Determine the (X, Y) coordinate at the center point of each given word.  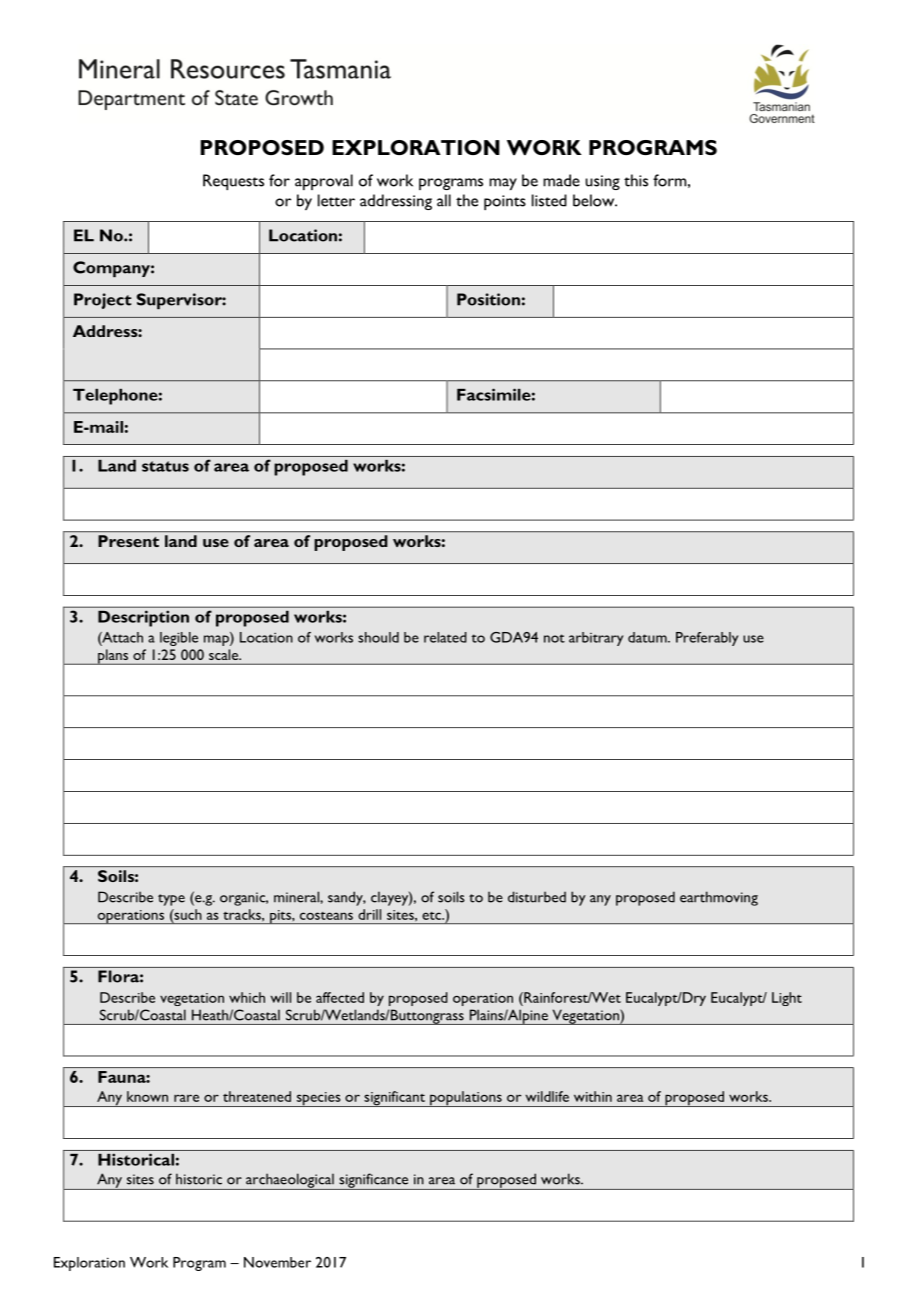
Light (787, 999)
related (445, 637)
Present (128, 541)
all (444, 200)
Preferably (707, 639)
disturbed (537, 897)
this (636, 180)
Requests (233, 182)
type (171, 900)
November (277, 1262)
